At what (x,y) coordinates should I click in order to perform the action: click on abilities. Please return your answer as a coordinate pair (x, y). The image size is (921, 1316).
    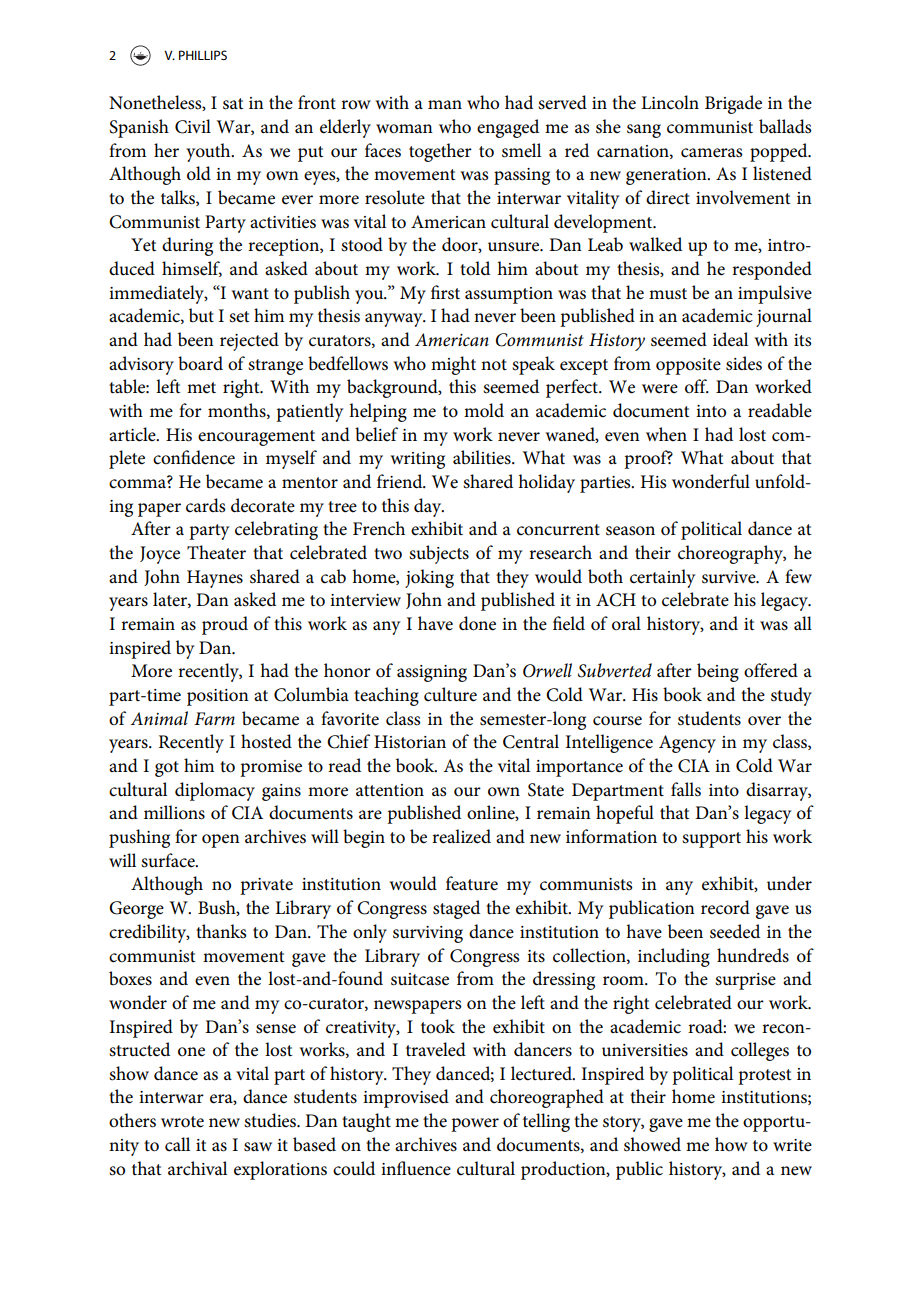
    Looking at the image, I should click on (483, 457).
